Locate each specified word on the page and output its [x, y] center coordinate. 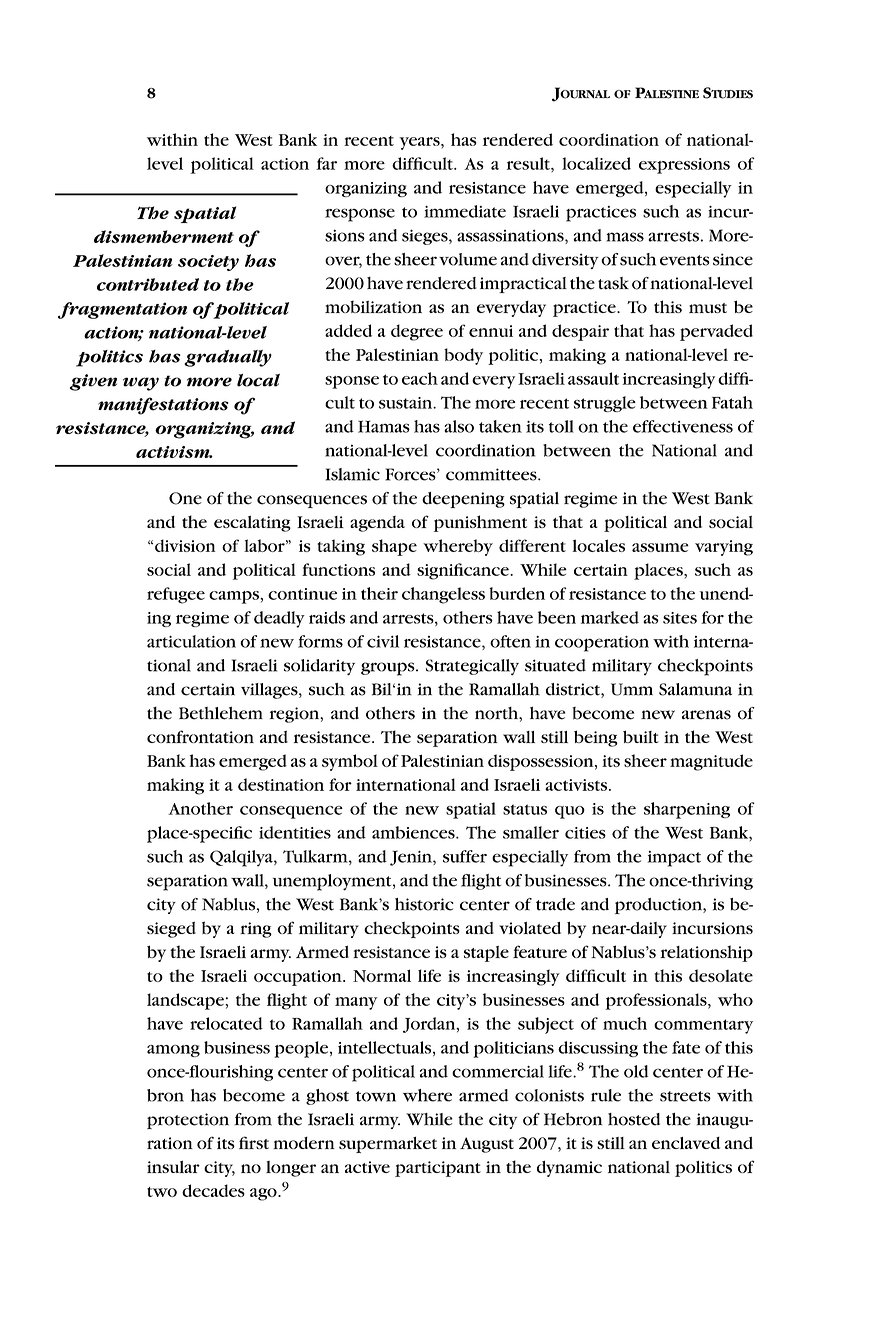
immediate [465, 211]
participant [438, 1169]
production [659, 906]
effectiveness [683, 426]
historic [424, 904]
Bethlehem [221, 713]
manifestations [163, 406]
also [459, 426]
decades [213, 1190]
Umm [632, 689]
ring [256, 930]
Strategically [472, 667]
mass [625, 237]
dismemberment [164, 236]
